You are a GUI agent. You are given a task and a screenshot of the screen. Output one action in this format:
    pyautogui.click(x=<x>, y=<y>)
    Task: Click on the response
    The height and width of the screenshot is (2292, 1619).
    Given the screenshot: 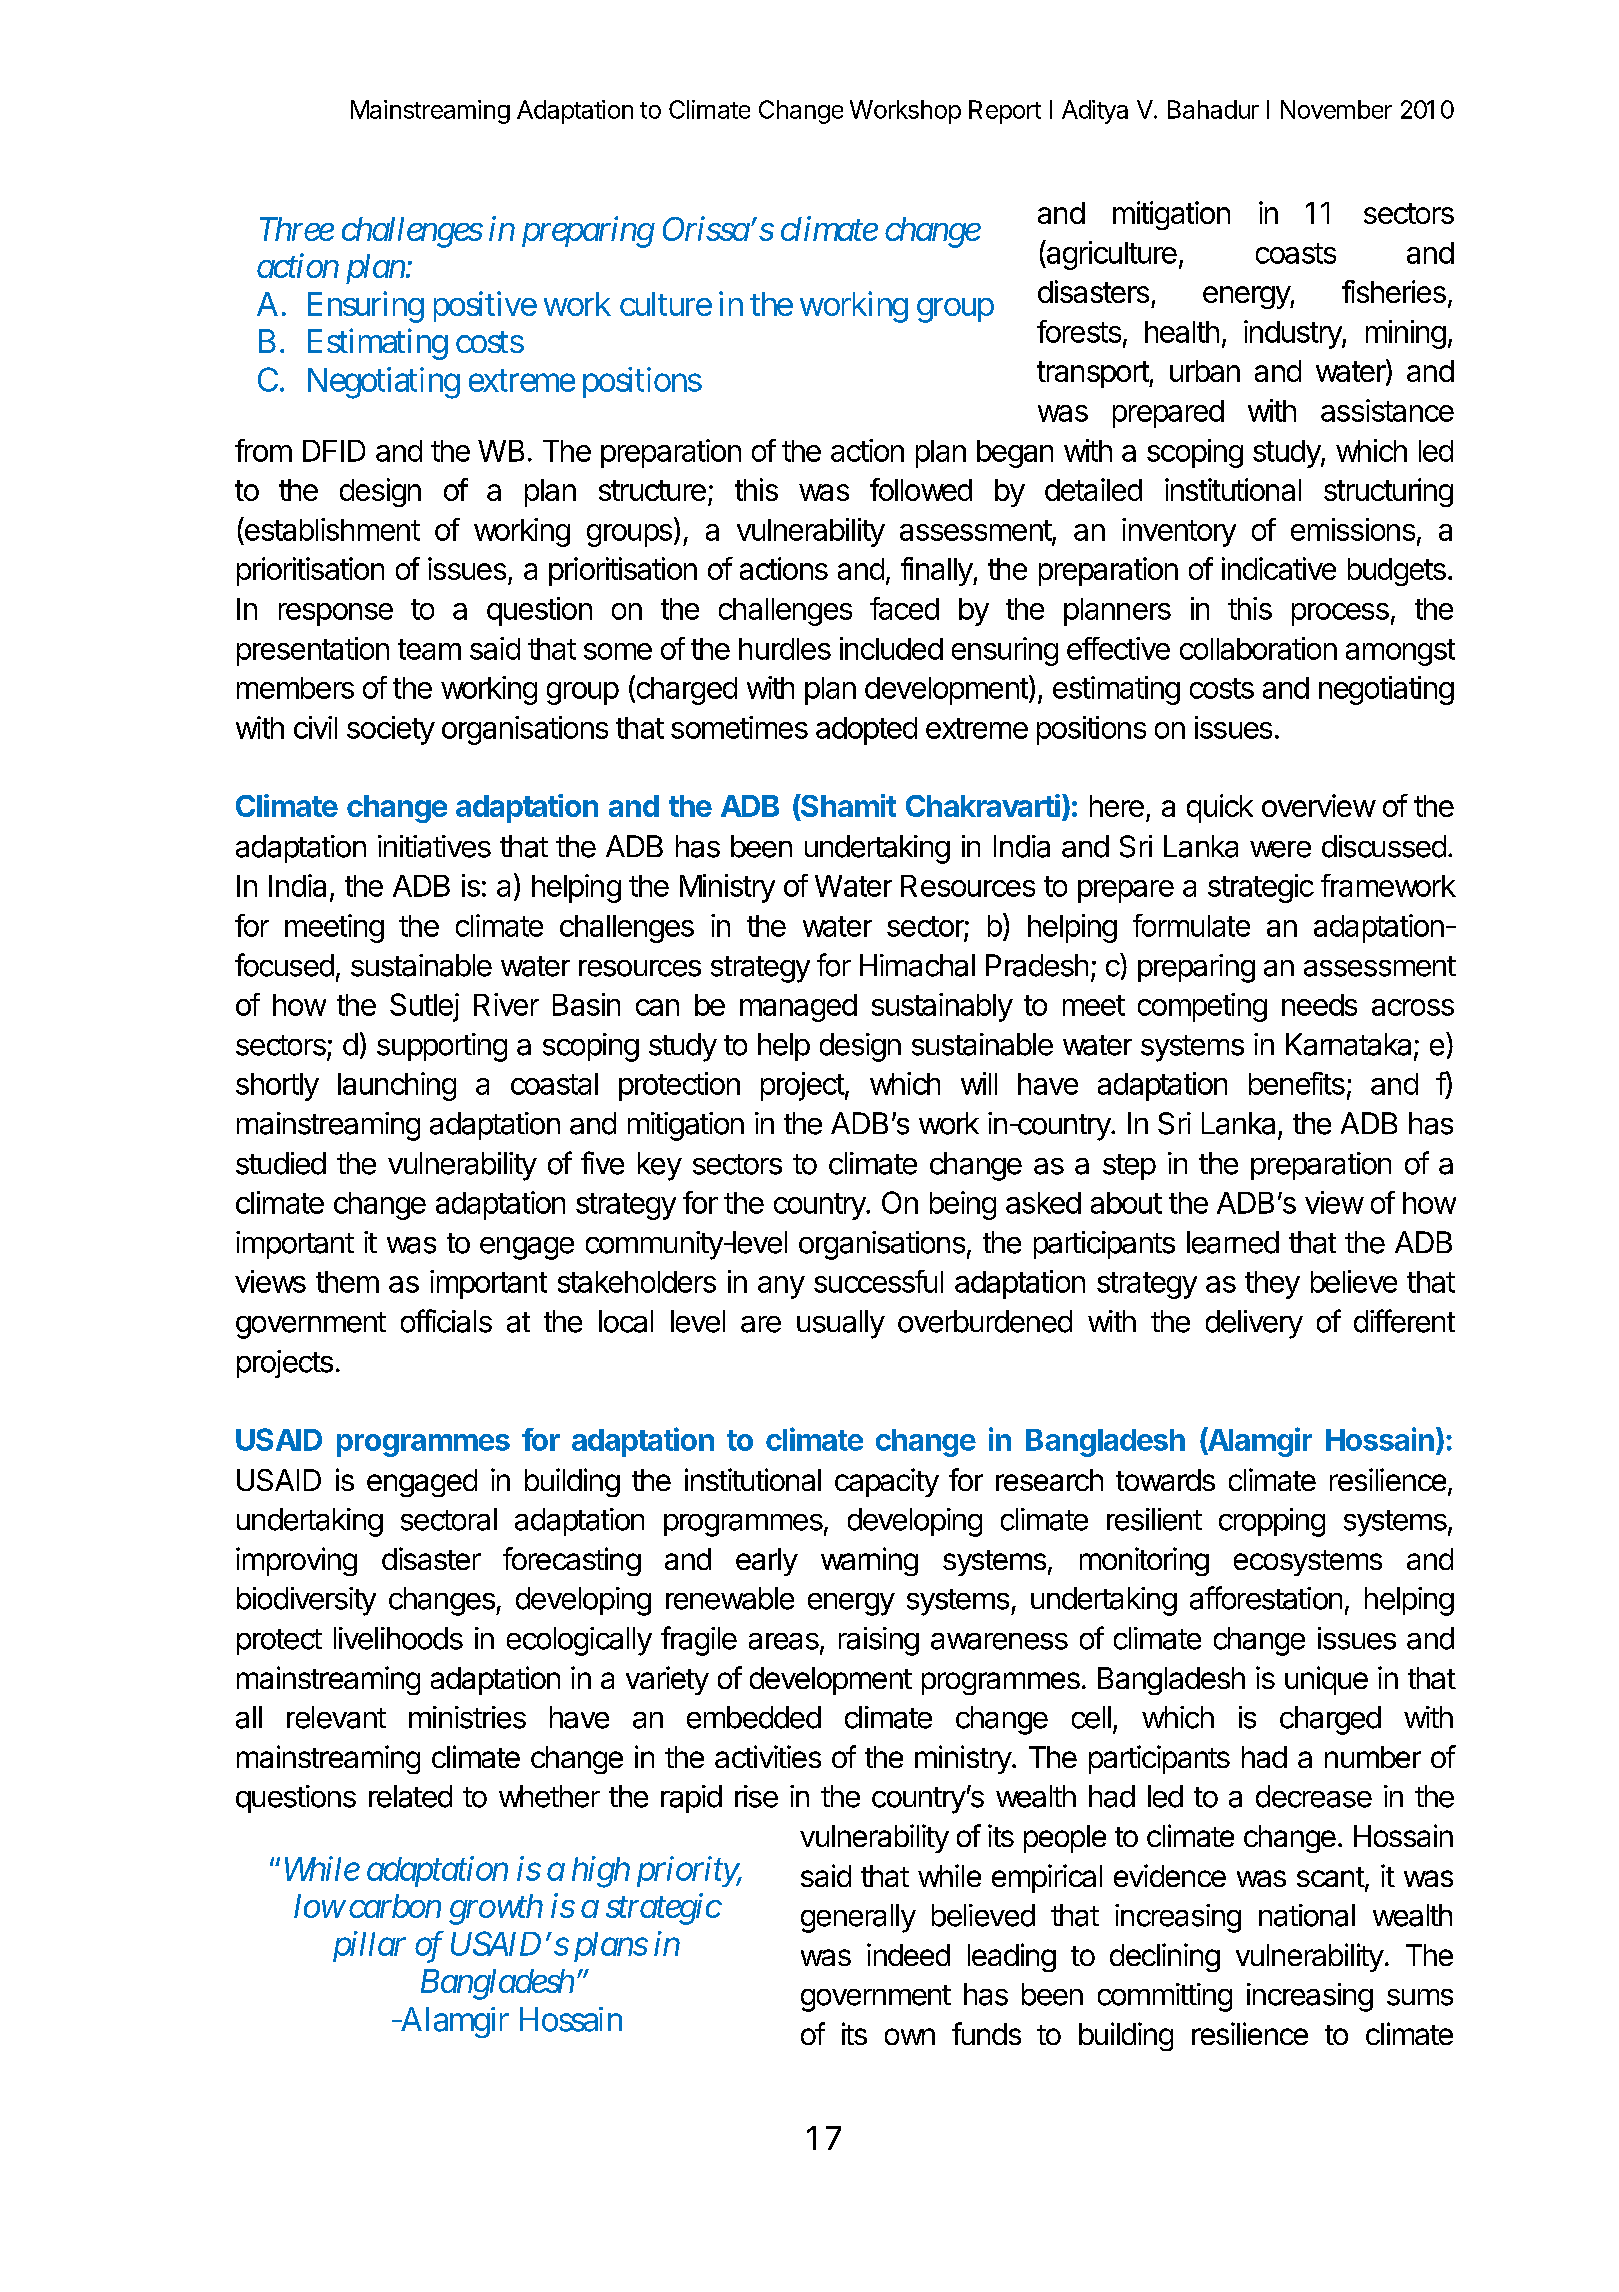 What is the action you would take?
    pyautogui.click(x=336, y=614)
